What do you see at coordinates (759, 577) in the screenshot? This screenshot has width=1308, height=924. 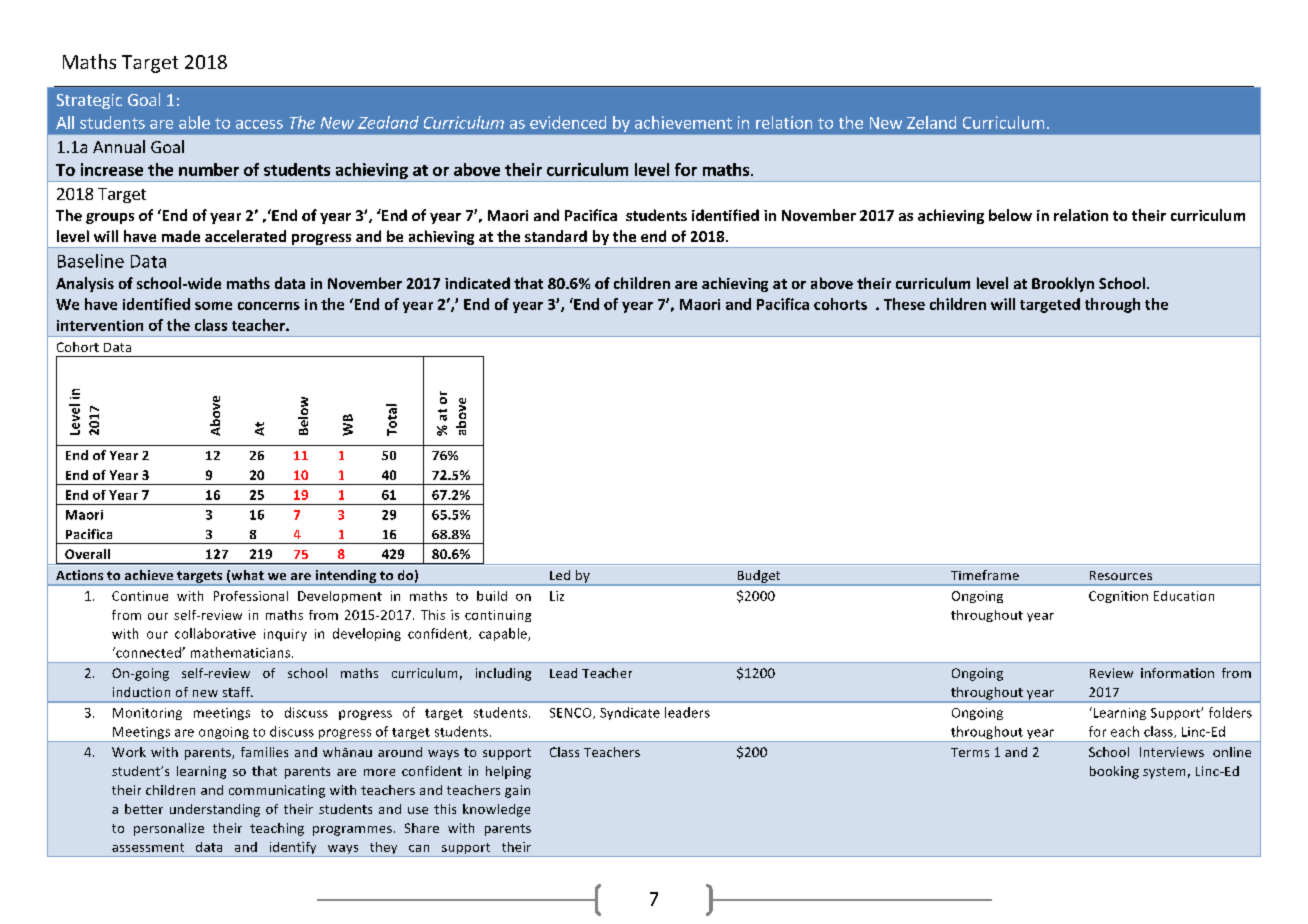 I see `Budget` at bounding box center [759, 577].
